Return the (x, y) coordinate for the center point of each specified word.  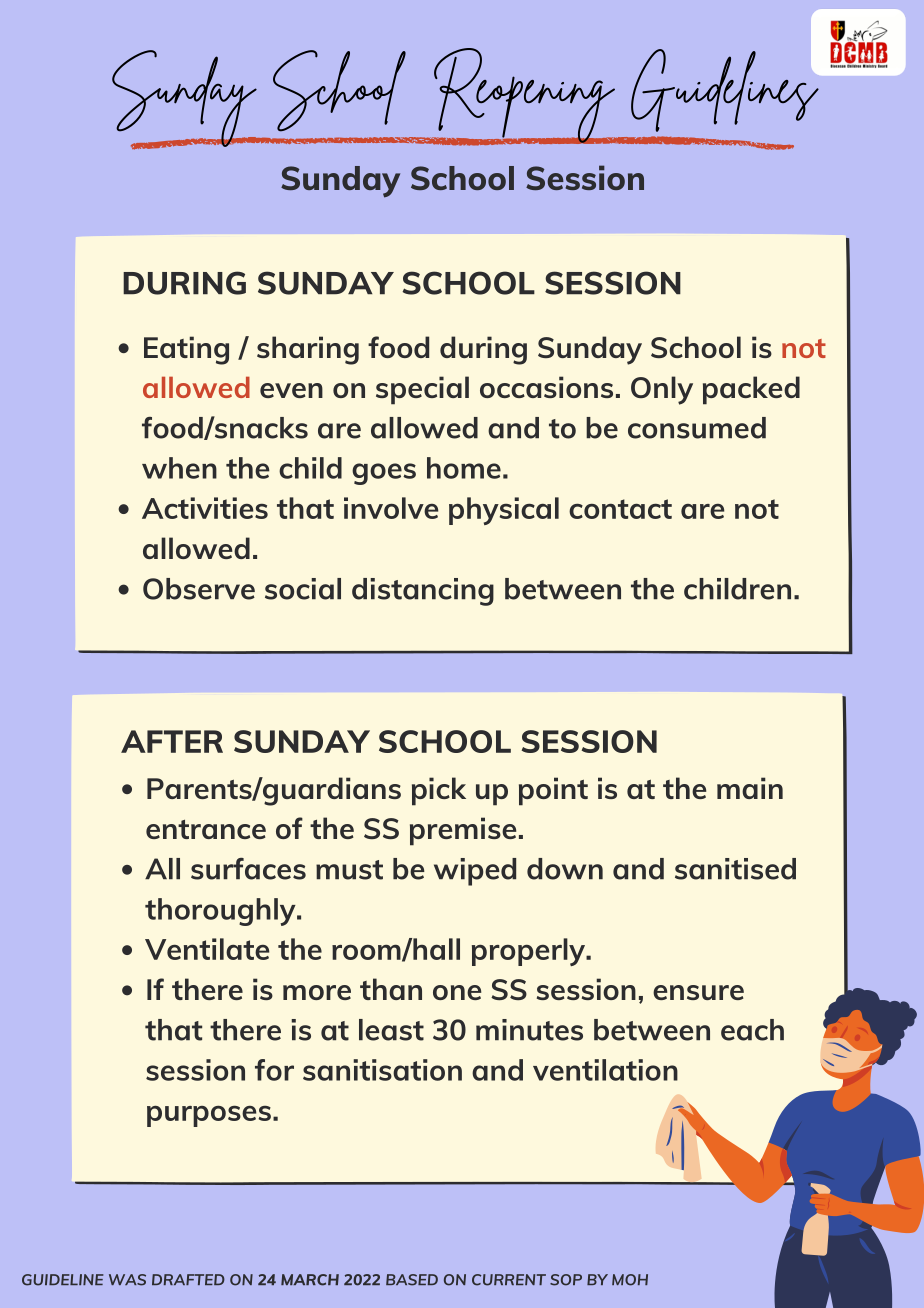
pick (439, 791)
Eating (186, 350)
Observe (199, 589)
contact (620, 509)
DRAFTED (188, 1279)
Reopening (524, 96)
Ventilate (207, 949)
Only (662, 390)
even (291, 390)
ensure (698, 992)
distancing (423, 592)
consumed (697, 428)
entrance (206, 829)
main (750, 788)
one (457, 992)
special (422, 390)
